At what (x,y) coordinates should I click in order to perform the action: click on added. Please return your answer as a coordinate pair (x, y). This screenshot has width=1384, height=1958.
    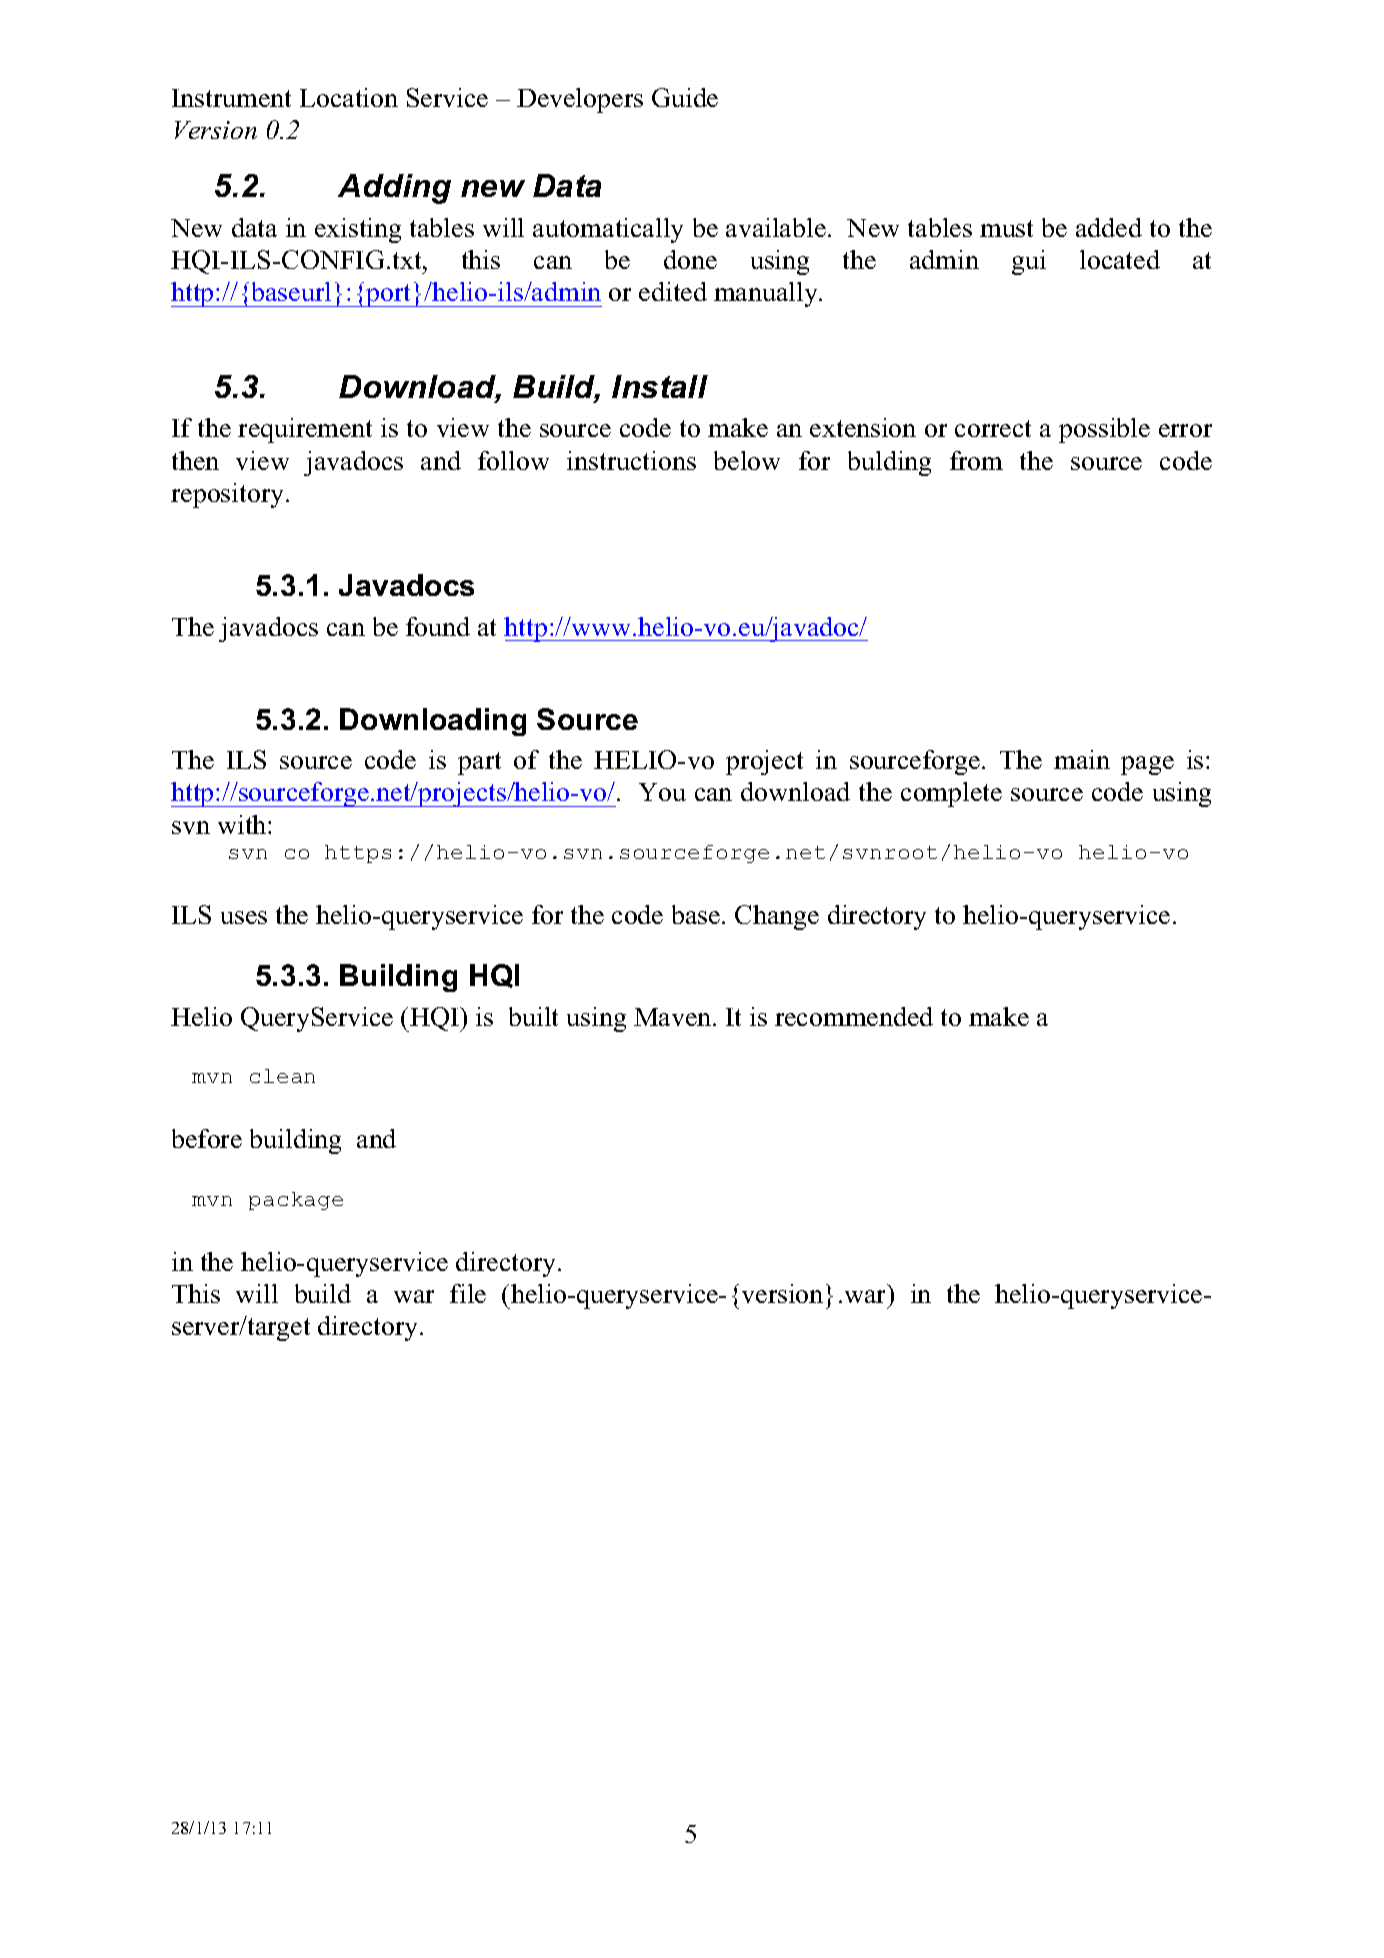
    Looking at the image, I should click on (1109, 227).
